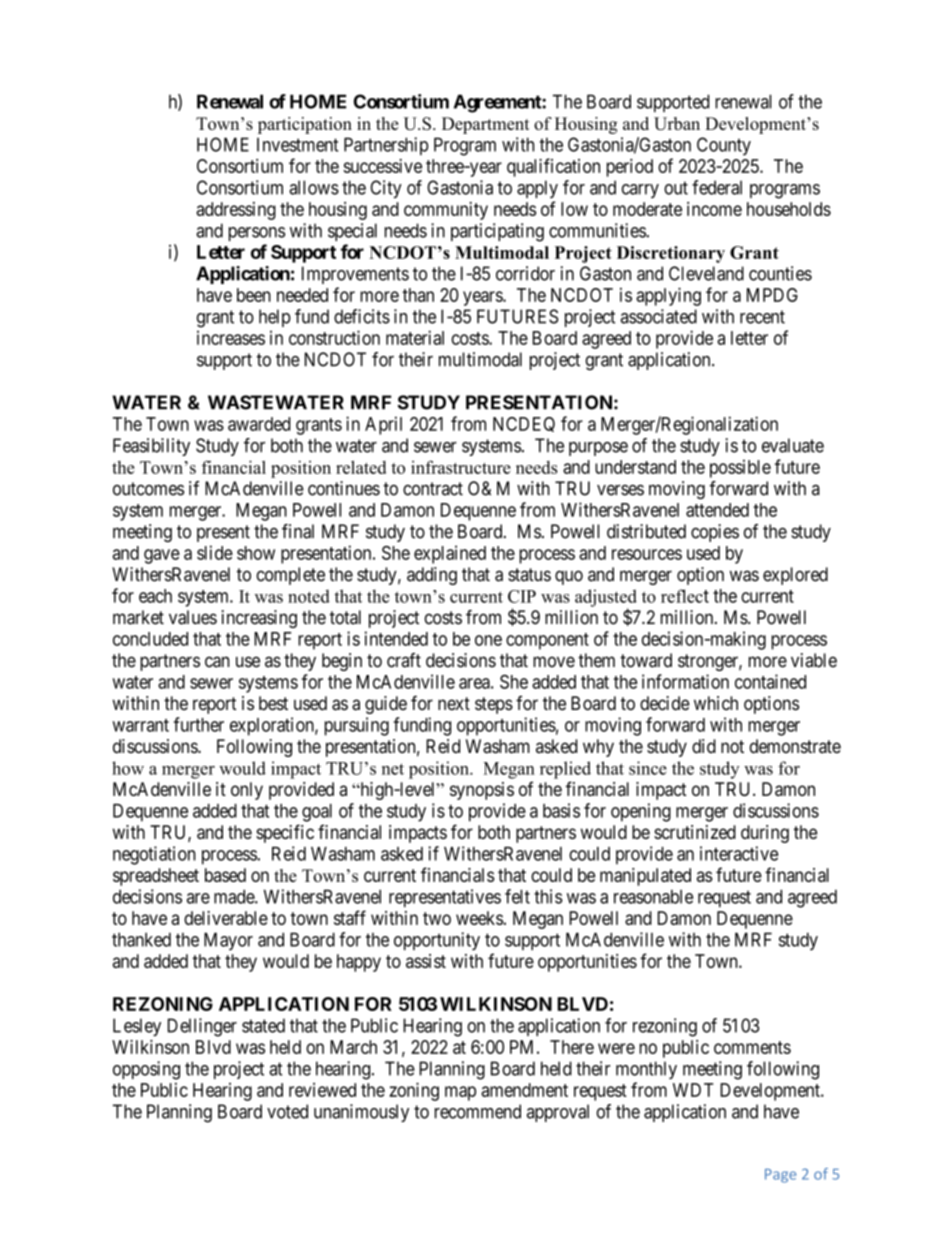 Image resolution: width=952 pixels, height=1233 pixels. Describe the element at coordinates (724, 146) in the image. I see `County` at that location.
